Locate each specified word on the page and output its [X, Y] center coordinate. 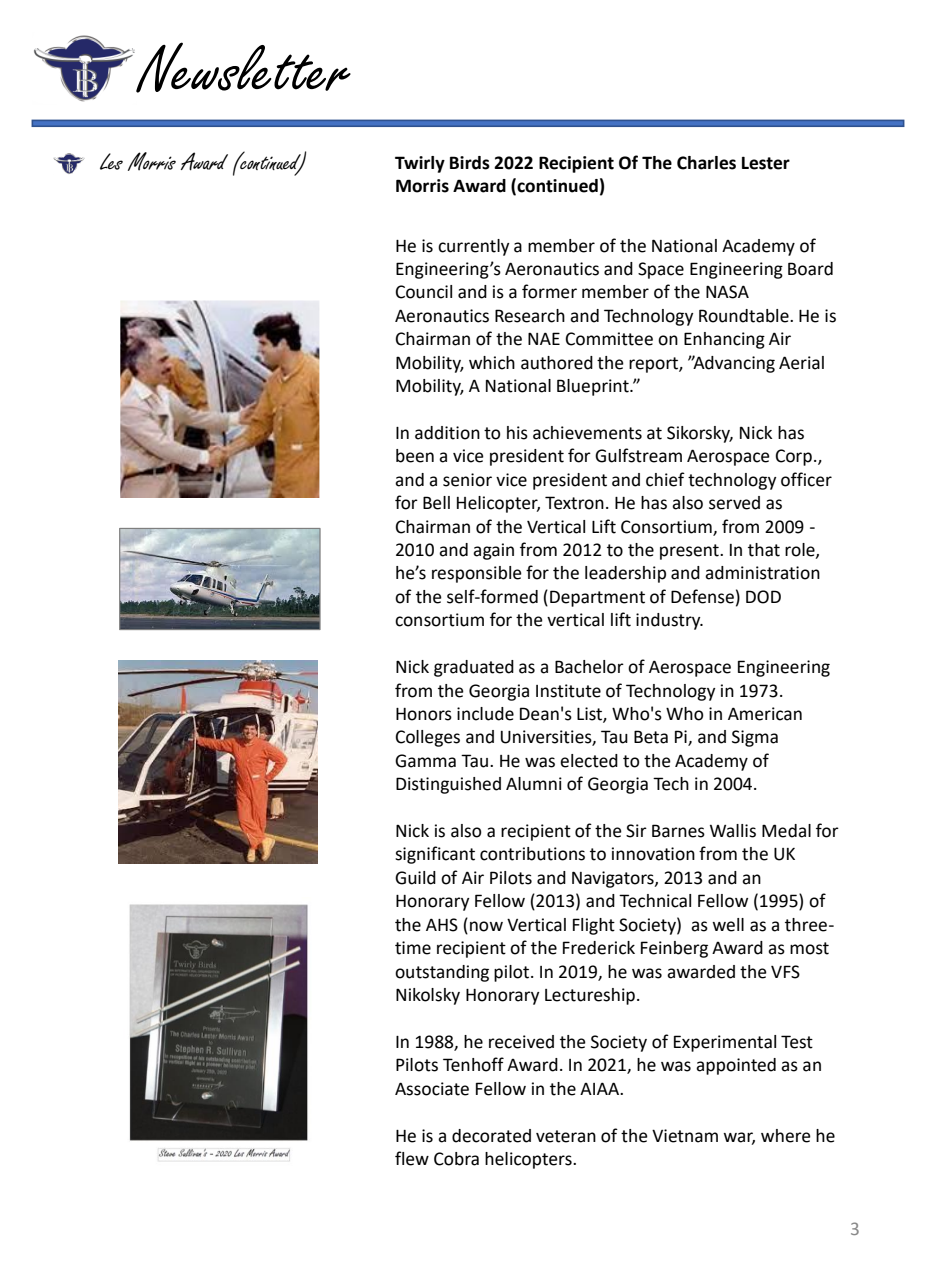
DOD [763, 597]
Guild [415, 878]
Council [424, 292]
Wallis [733, 831]
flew [412, 1158]
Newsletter [242, 67]
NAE [544, 338]
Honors [424, 714]
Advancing [733, 364]
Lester [766, 163]
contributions [532, 854]
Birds [470, 163]
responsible [477, 574]
